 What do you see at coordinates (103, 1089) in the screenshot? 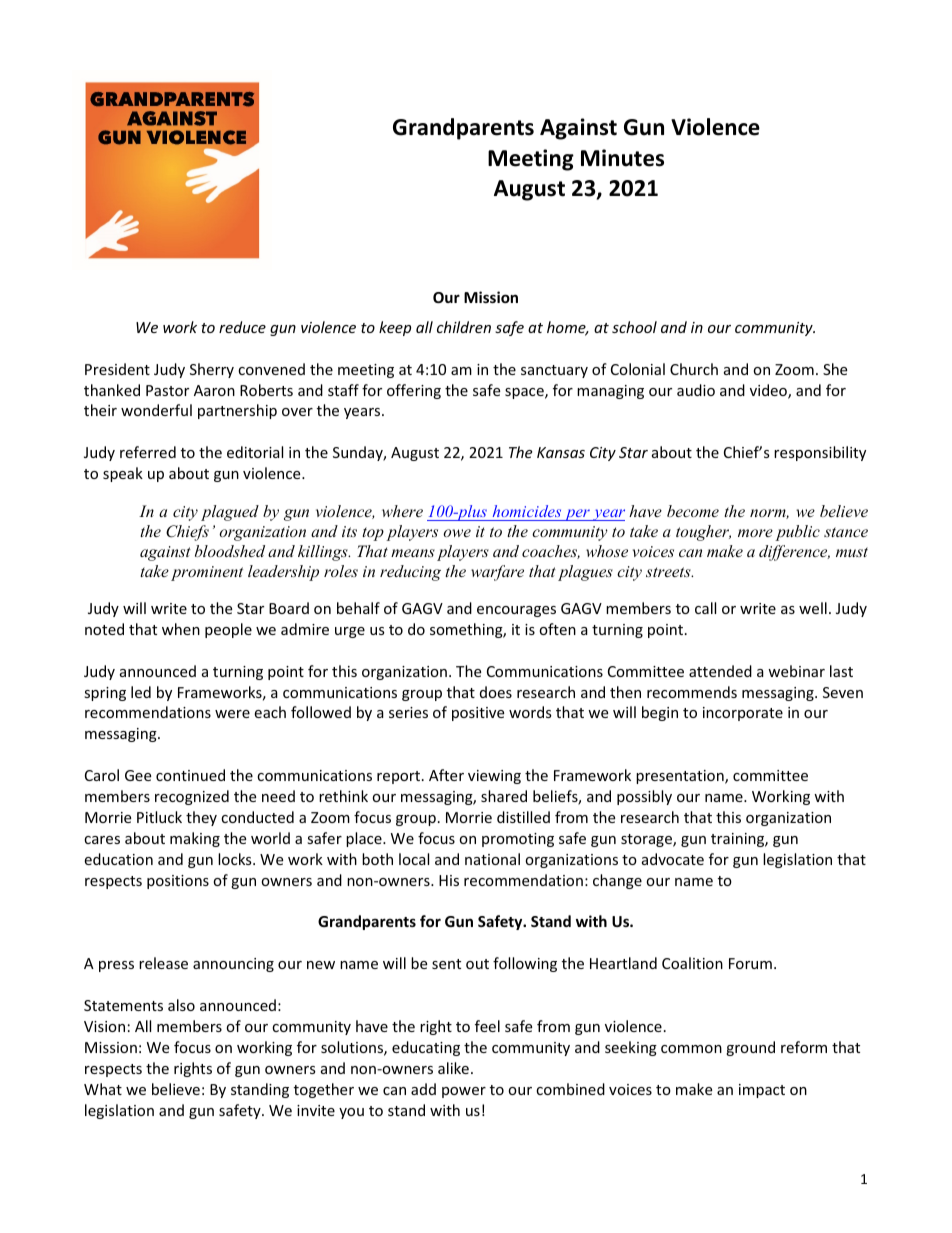
I see `What` at bounding box center [103, 1089].
